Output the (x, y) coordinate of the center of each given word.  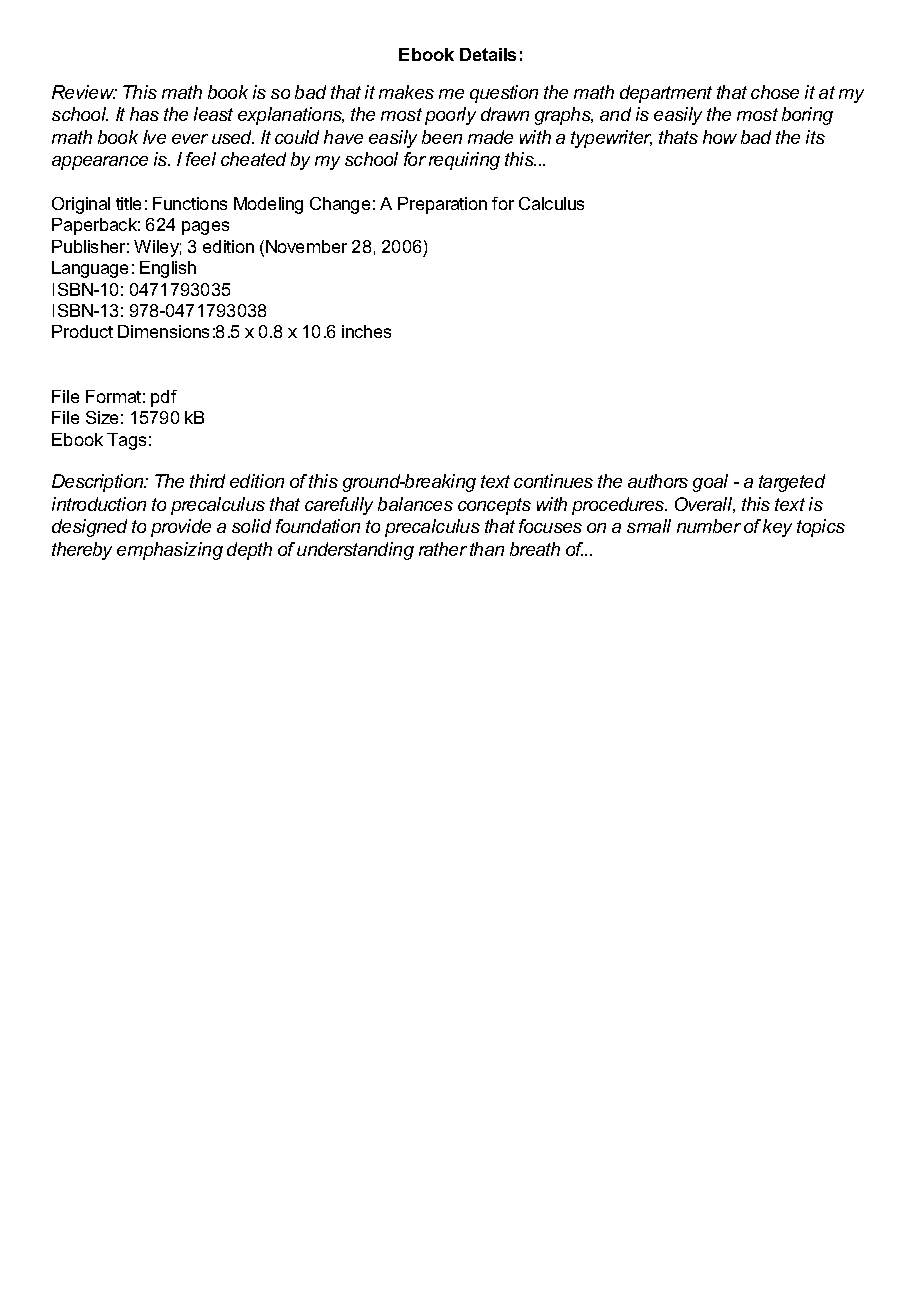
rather (443, 549)
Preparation (442, 205)
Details (488, 54)
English (168, 269)
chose (775, 92)
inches (366, 331)
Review (84, 92)
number (709, 526)
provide (181, 528)
